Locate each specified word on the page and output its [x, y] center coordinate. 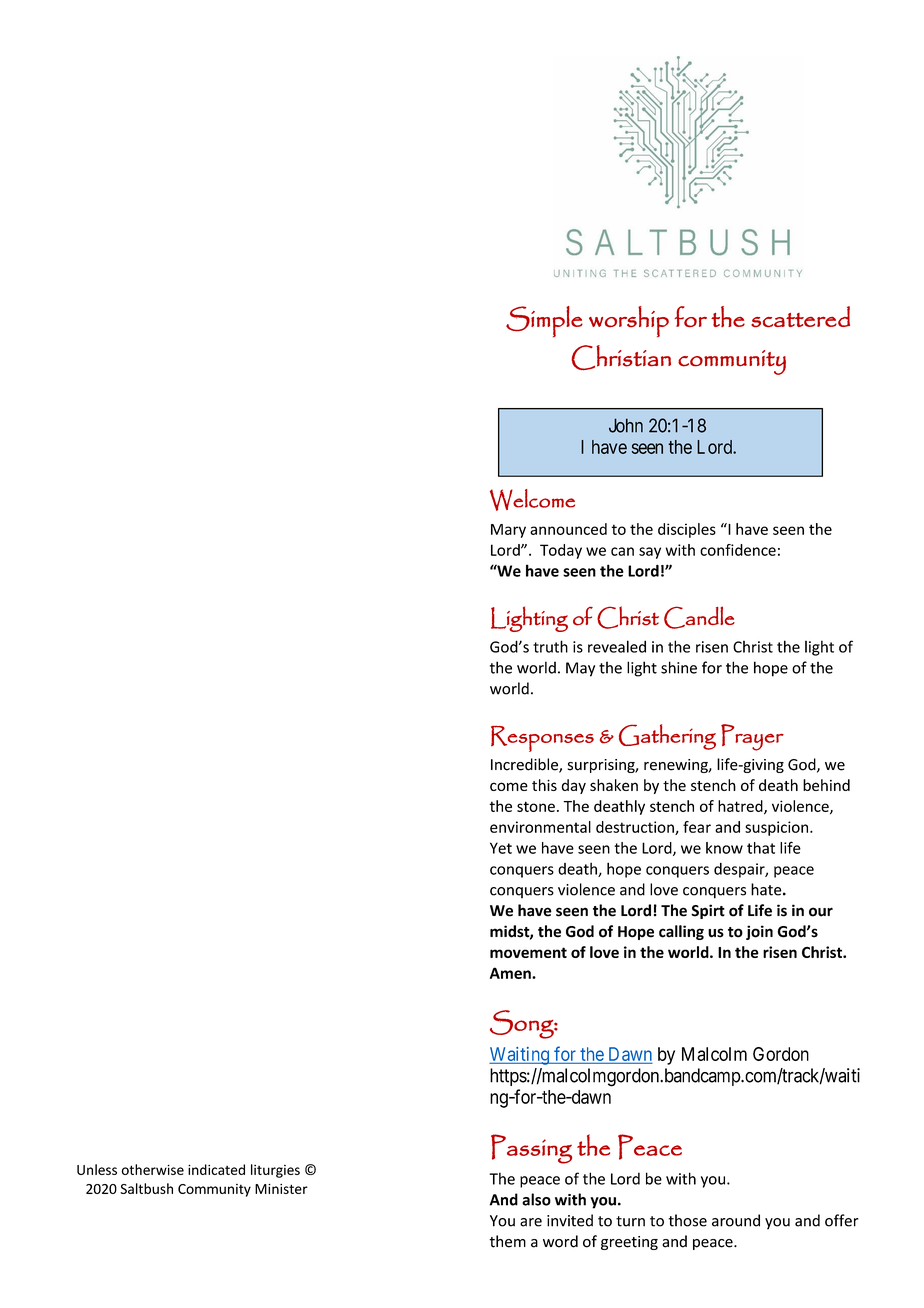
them [507, 1241]
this [544, 785]
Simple [544, 322]
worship [629, 322]
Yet [501, 848]
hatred [741, 807]
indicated [216, 1169]
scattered [800, 316]
